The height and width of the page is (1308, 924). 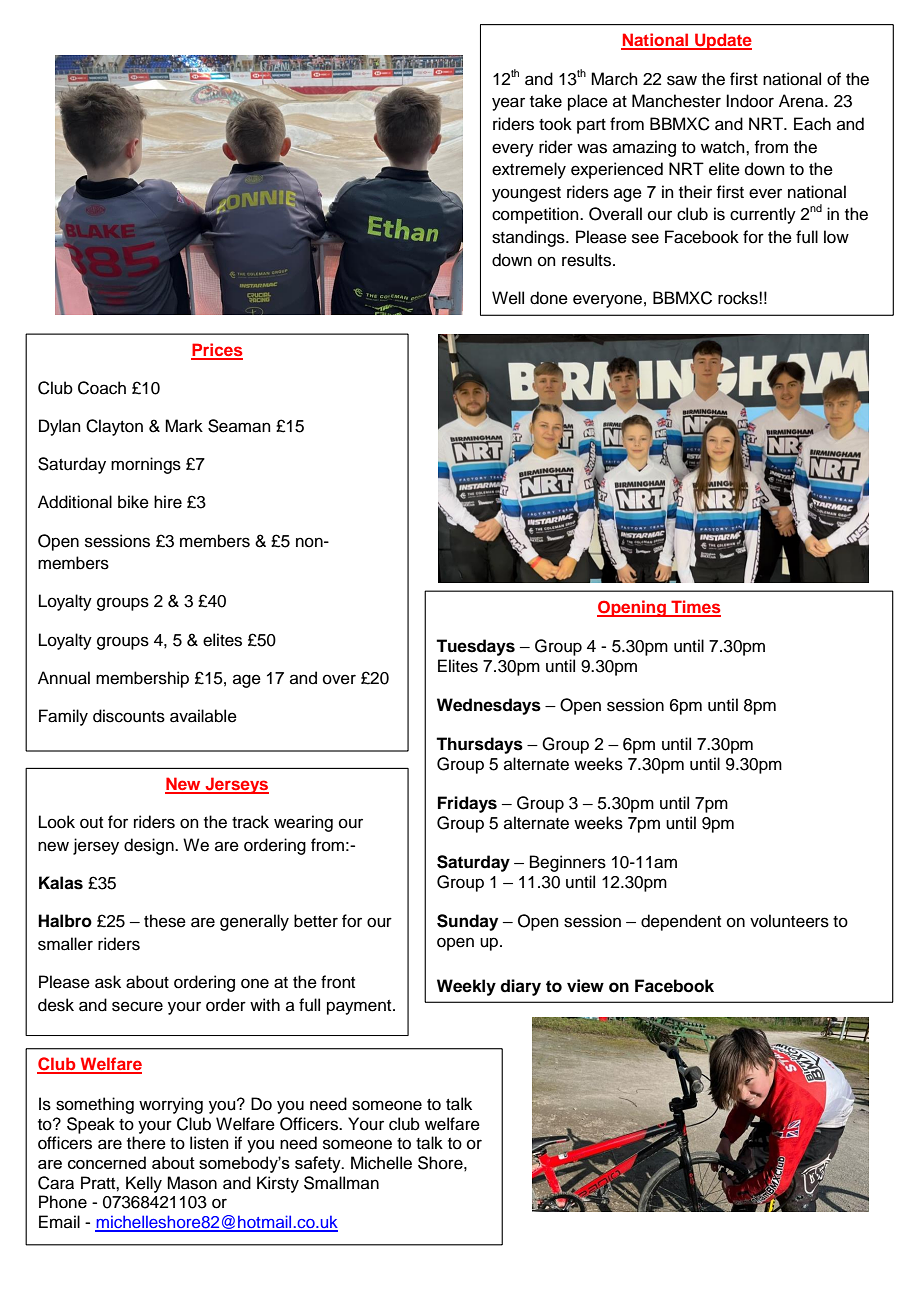 I want to click on Tuesdays, so click(x=475, y=647).
